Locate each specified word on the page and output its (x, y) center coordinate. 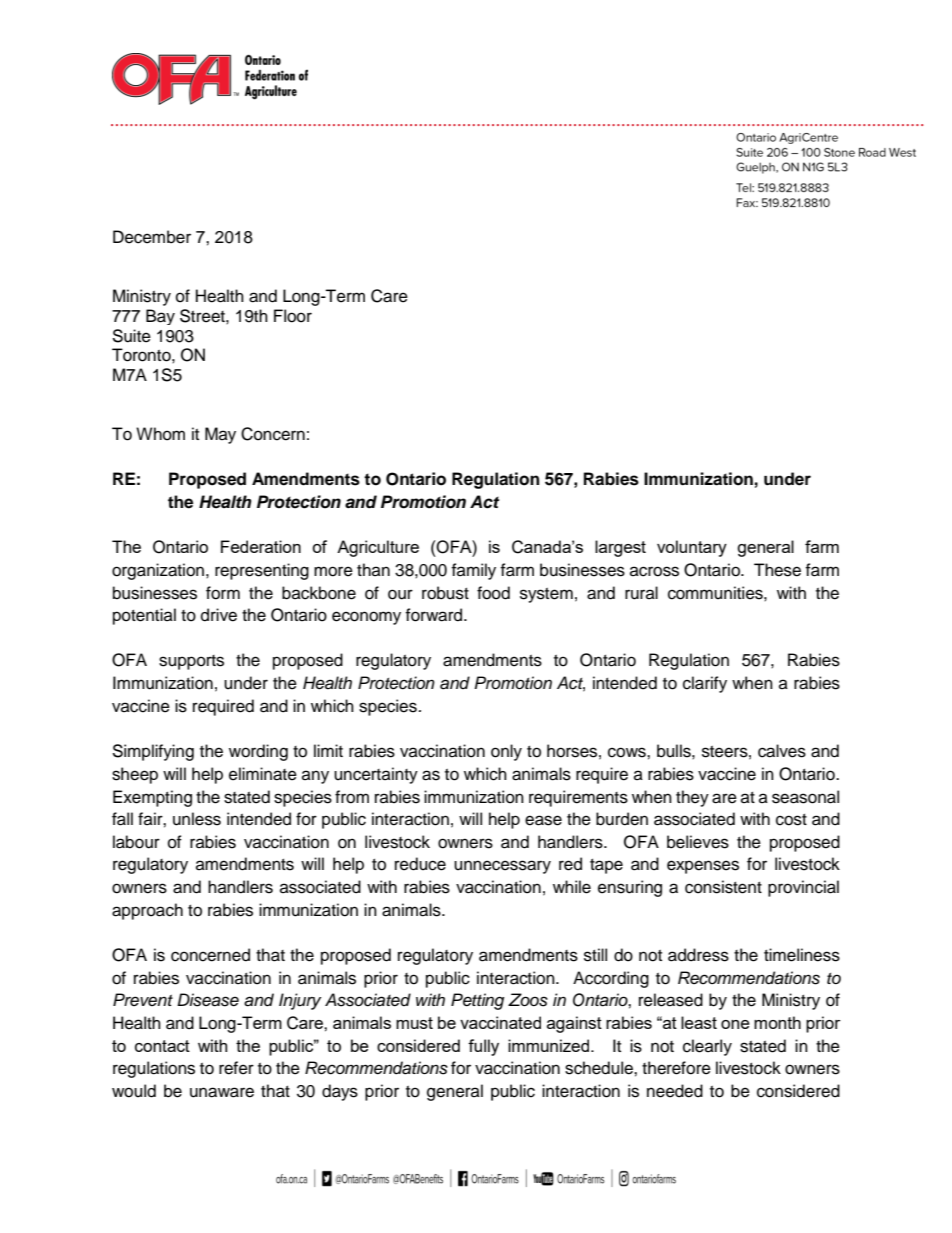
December (152, 237)
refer (236, 1068)
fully (483, 1047)
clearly (707, 1047)
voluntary (692, 548)
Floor (293, 316)
